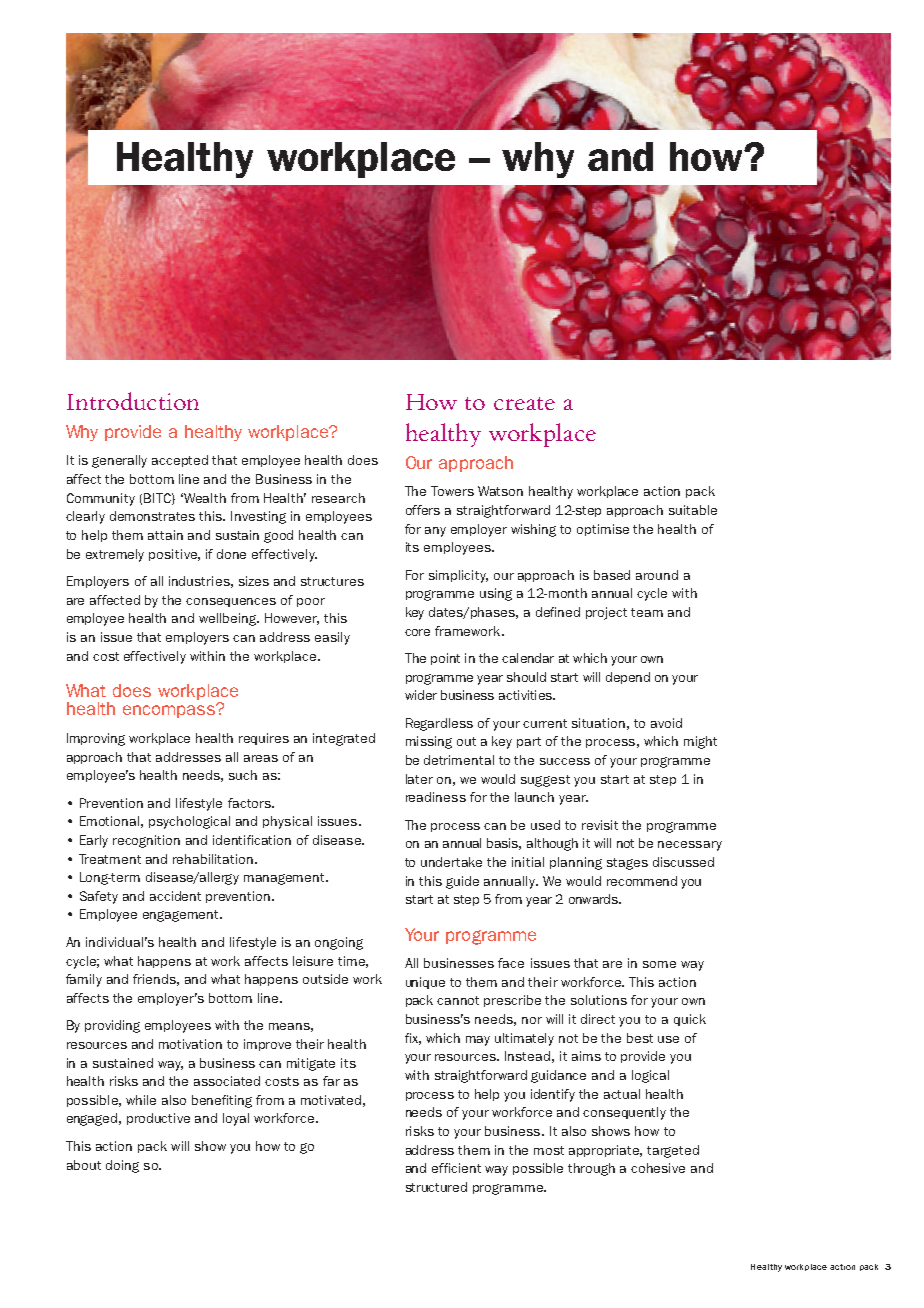 The height and width of the screenshot is (1308, 924). Describe the element at coordinates (417, 632) in the screenshot. I see `core` at that location.
